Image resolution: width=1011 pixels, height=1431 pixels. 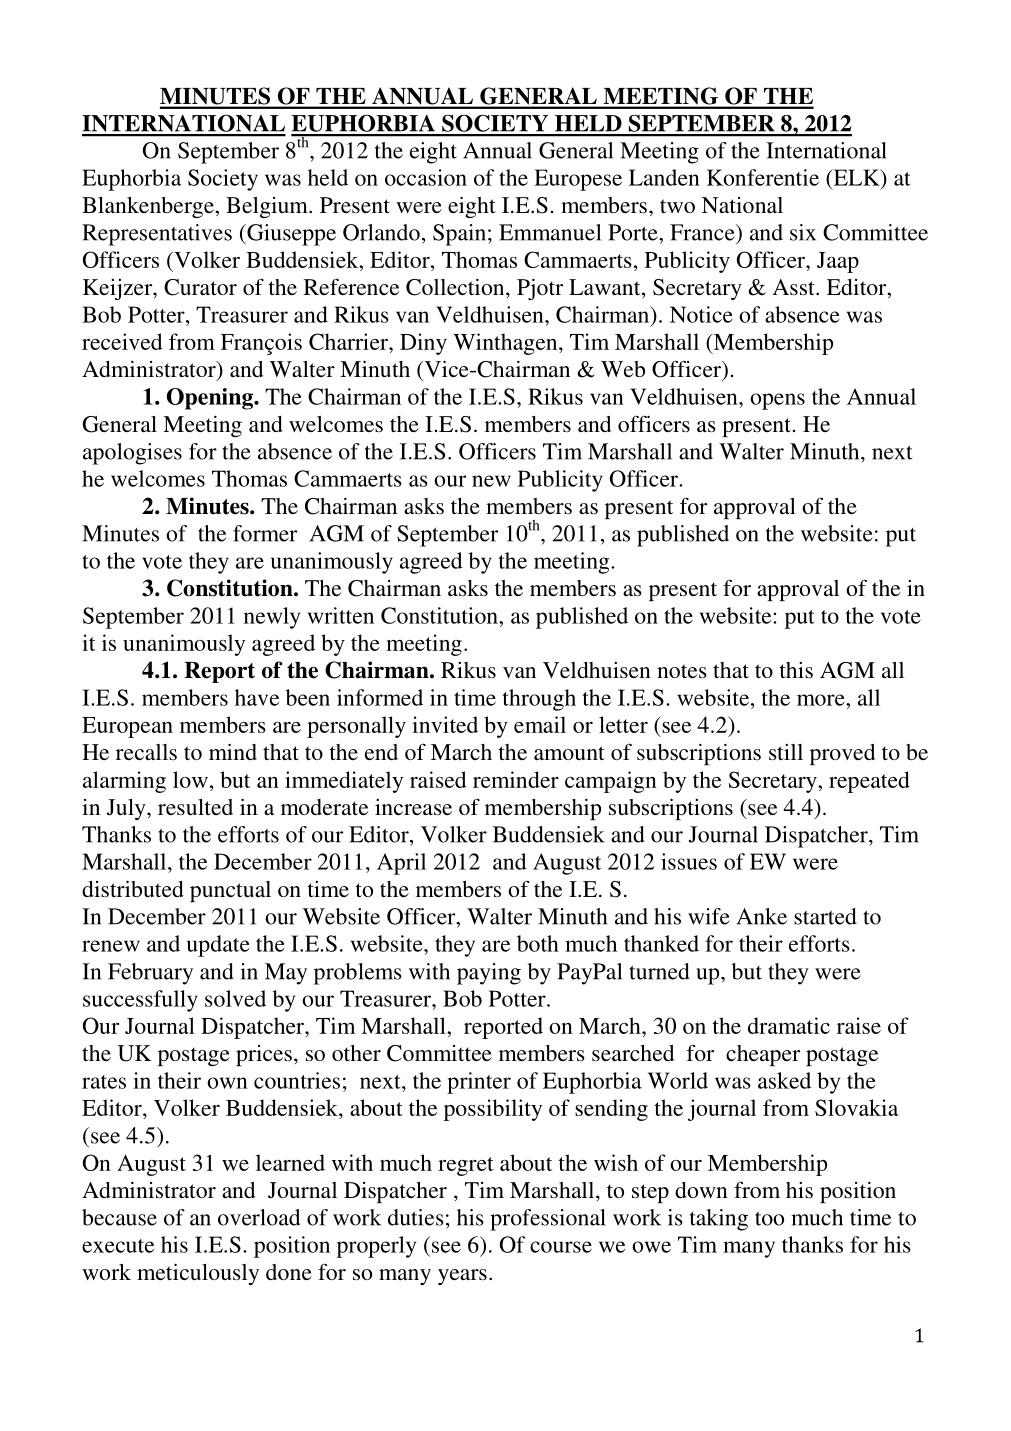 I want to click on Belgium, so click(x=268, y=207).
